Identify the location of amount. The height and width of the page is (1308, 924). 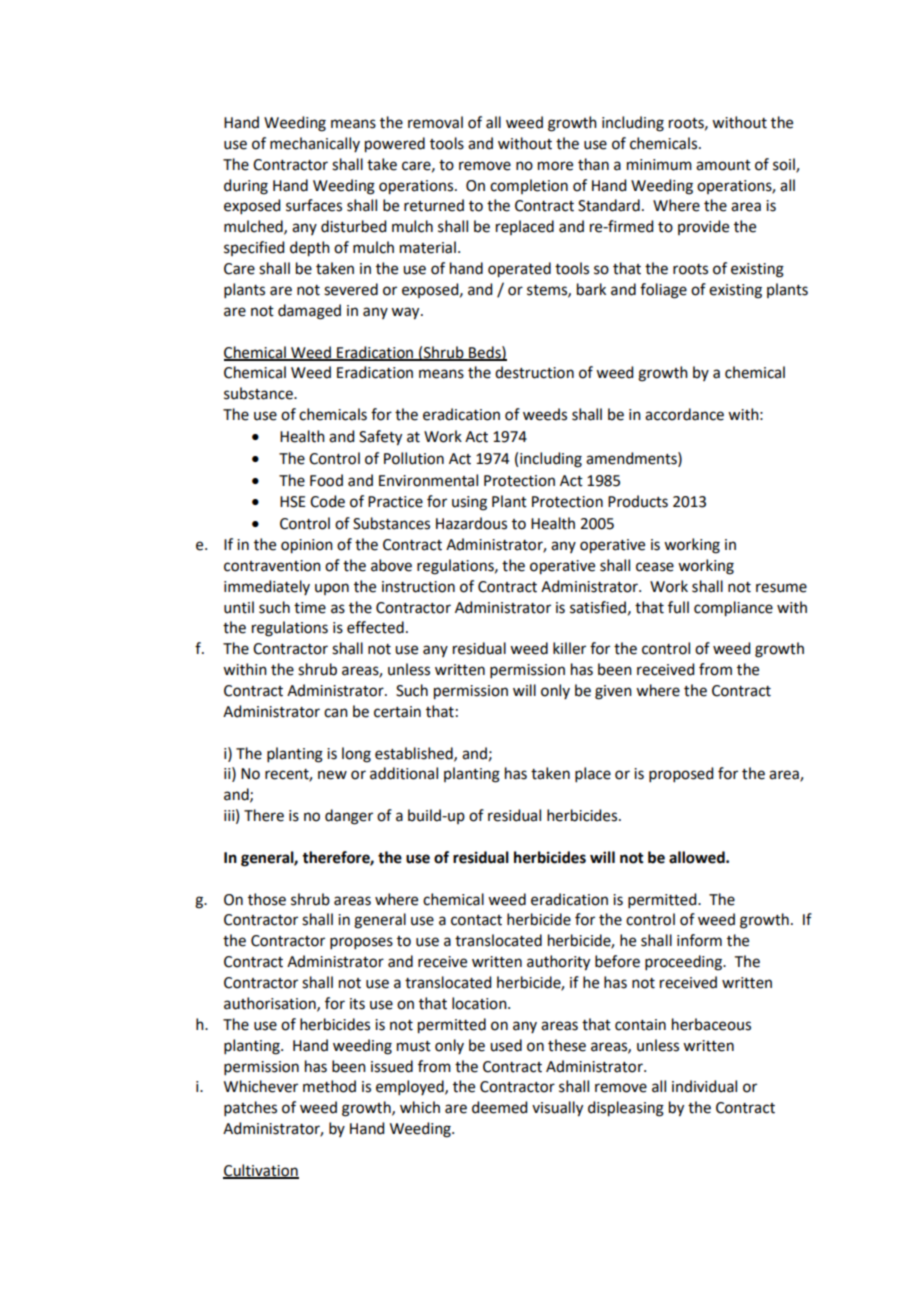
(723, 165).
